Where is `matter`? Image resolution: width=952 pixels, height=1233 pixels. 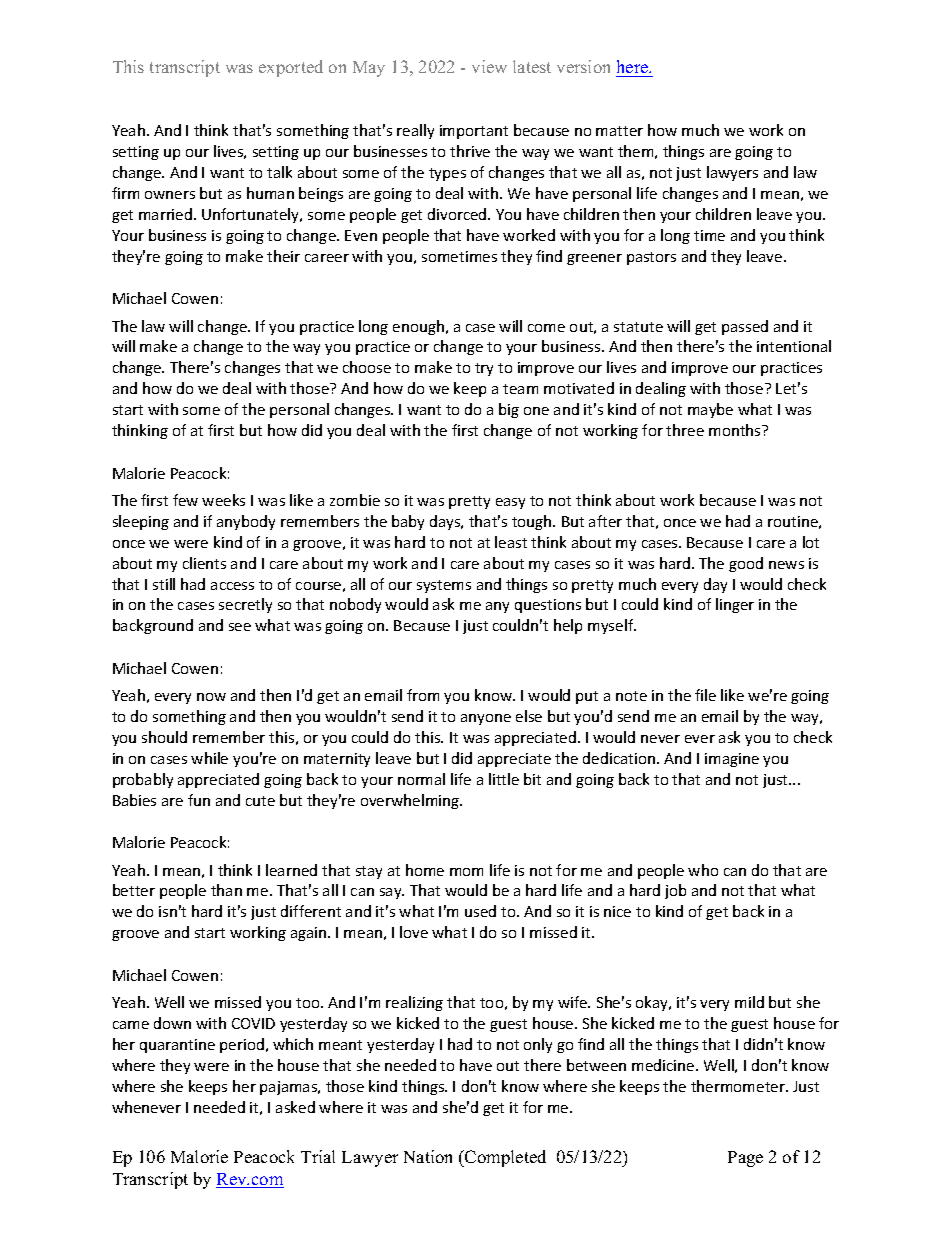
matter is located at coordinates (619, 131).
